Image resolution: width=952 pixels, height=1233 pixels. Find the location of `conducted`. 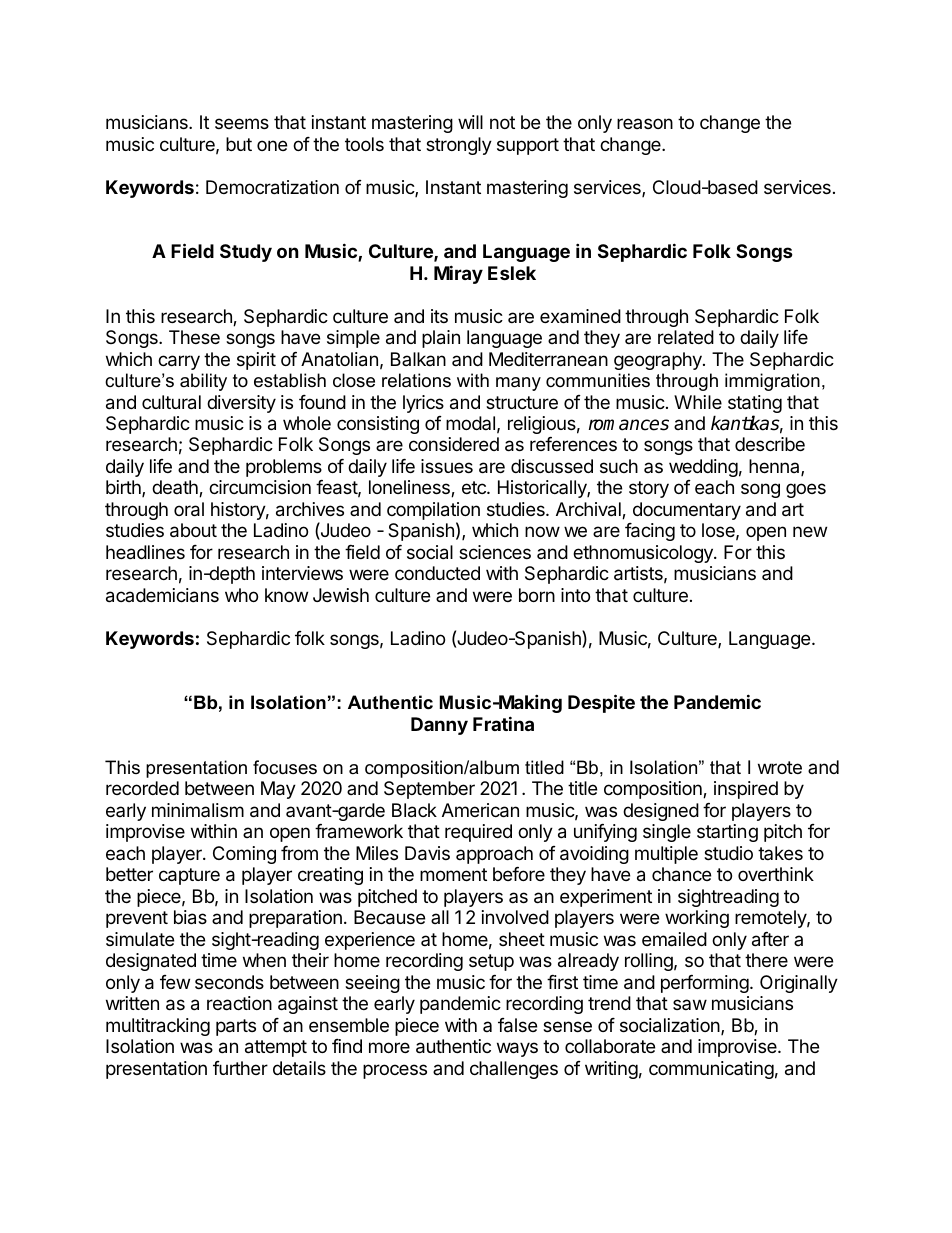

conducted is located at coordinates (437, 573).
